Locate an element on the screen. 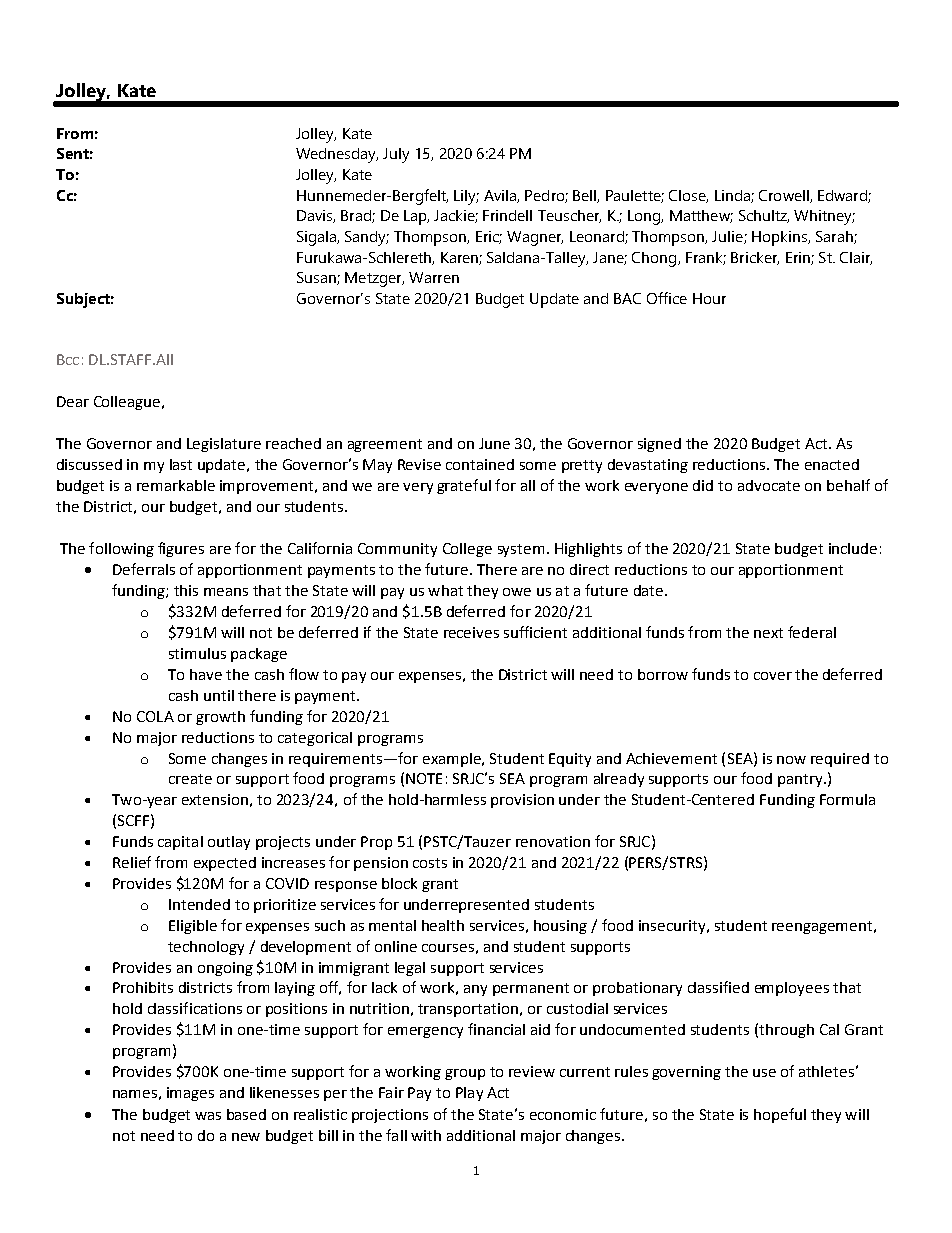  receives is located at coordinates (471, 632).
